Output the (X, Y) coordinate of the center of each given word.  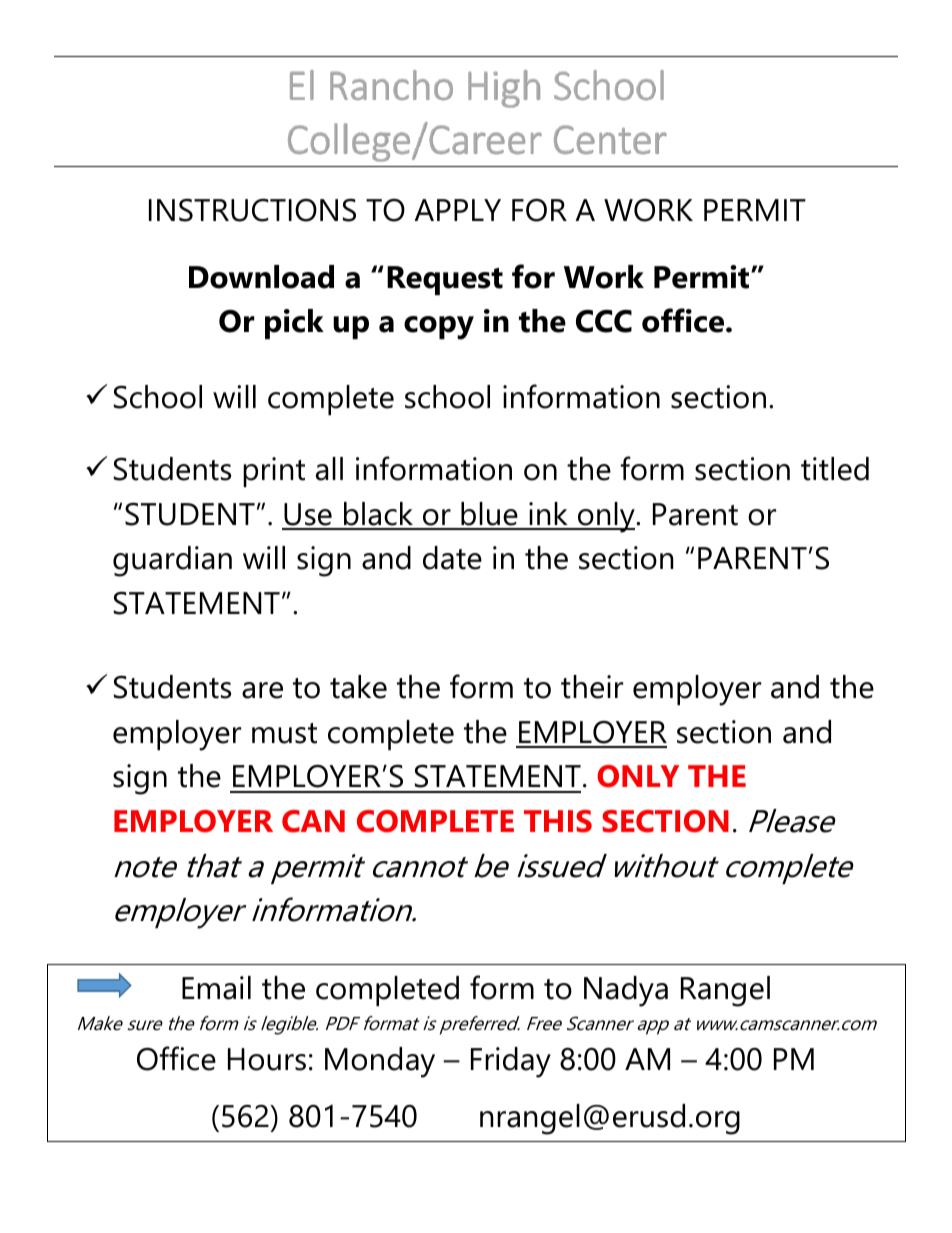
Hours (267, 1059)
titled (835, 469)
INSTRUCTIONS (252, 210)
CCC (604, 321)
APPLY (457, 210)
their (592, 687)
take (358, 687)
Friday (511, 1062)
